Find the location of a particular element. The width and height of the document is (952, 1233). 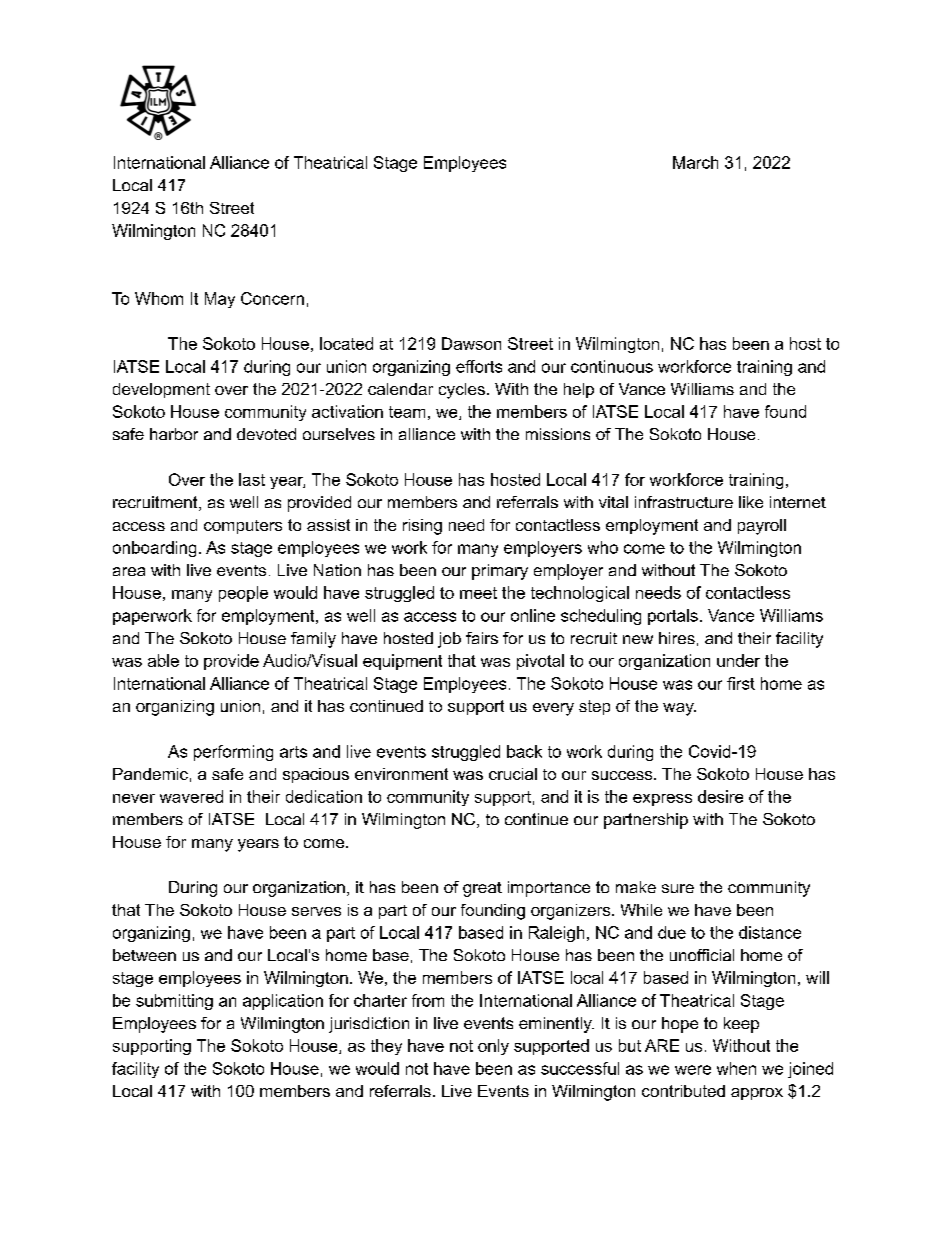

wavered is located at coordinates (191, 796).
